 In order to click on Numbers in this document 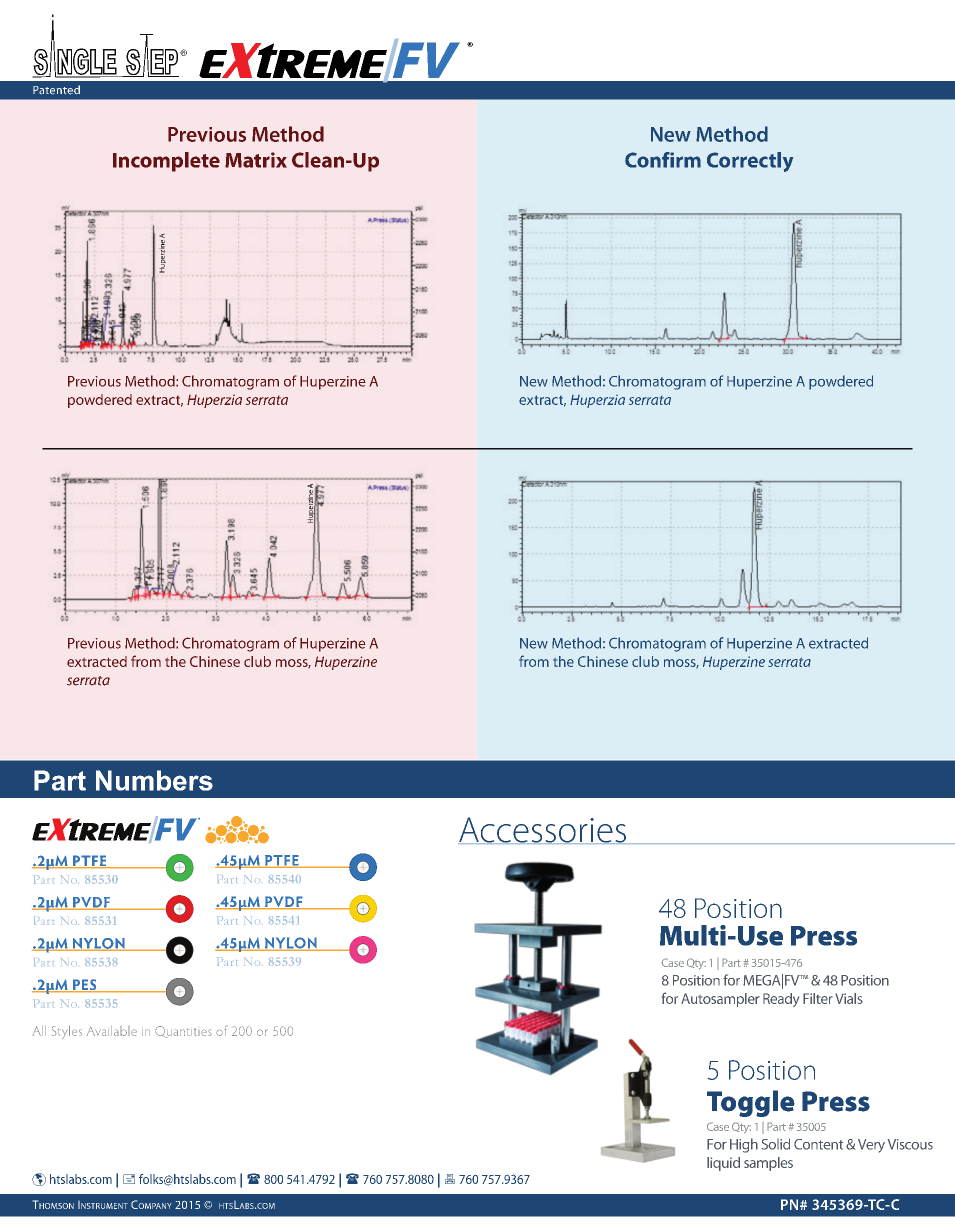, I will do `click(154, 780)`.
